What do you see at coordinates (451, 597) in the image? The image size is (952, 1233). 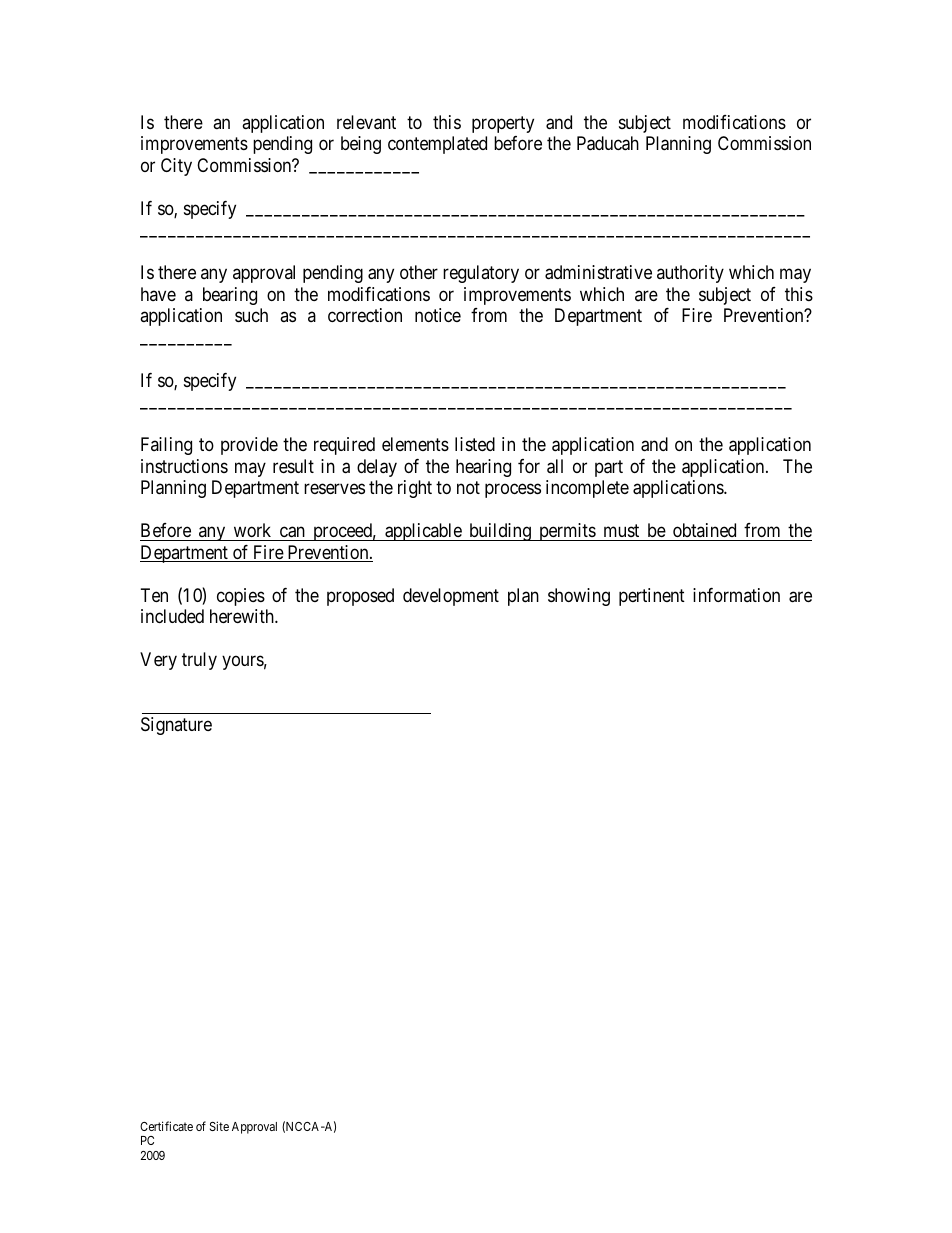 I see `development` at bounding box center [451, 597].
